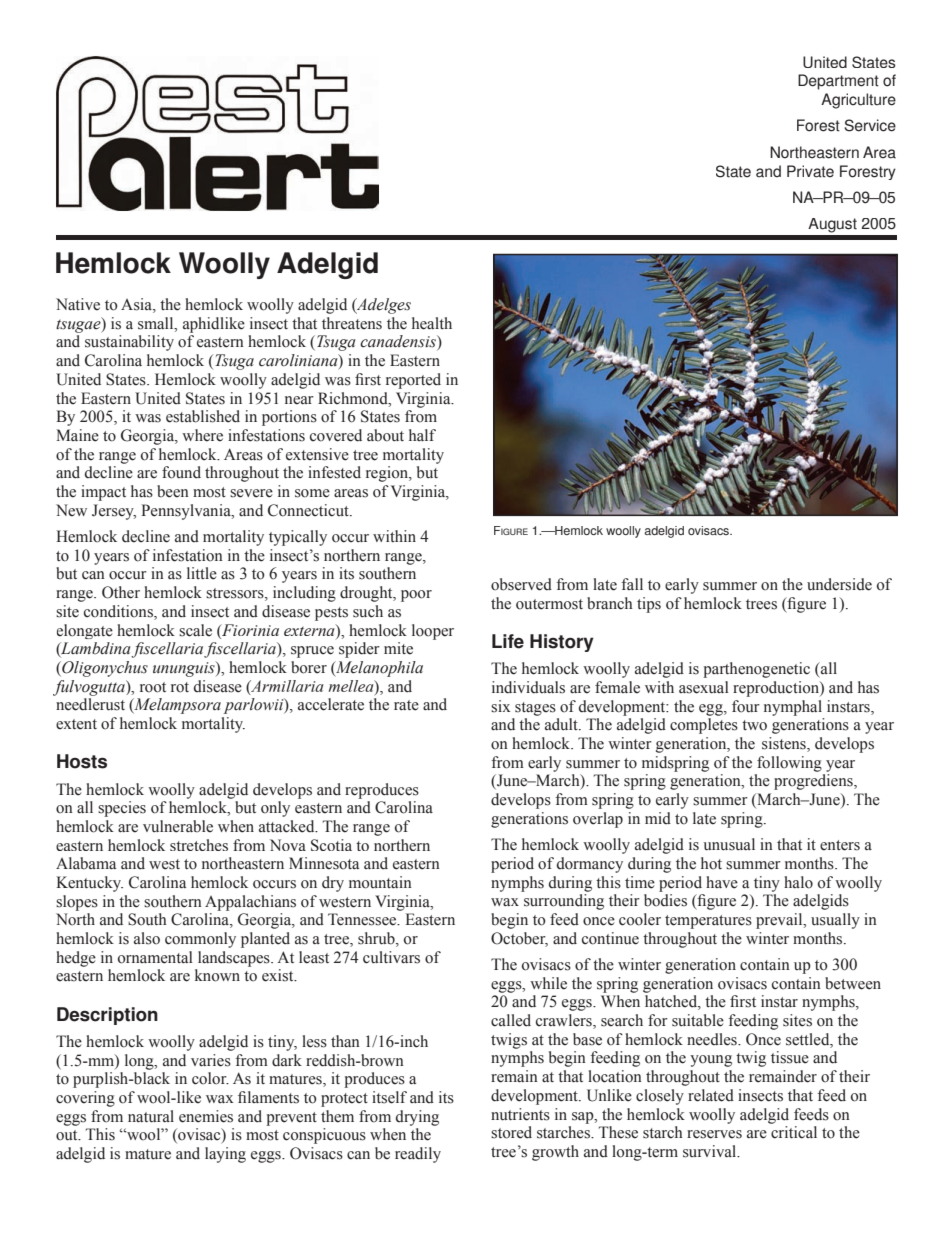  What do you see at coordinates (810, 171) in the document?
I see `Private` at bounding box center [810, 171].
